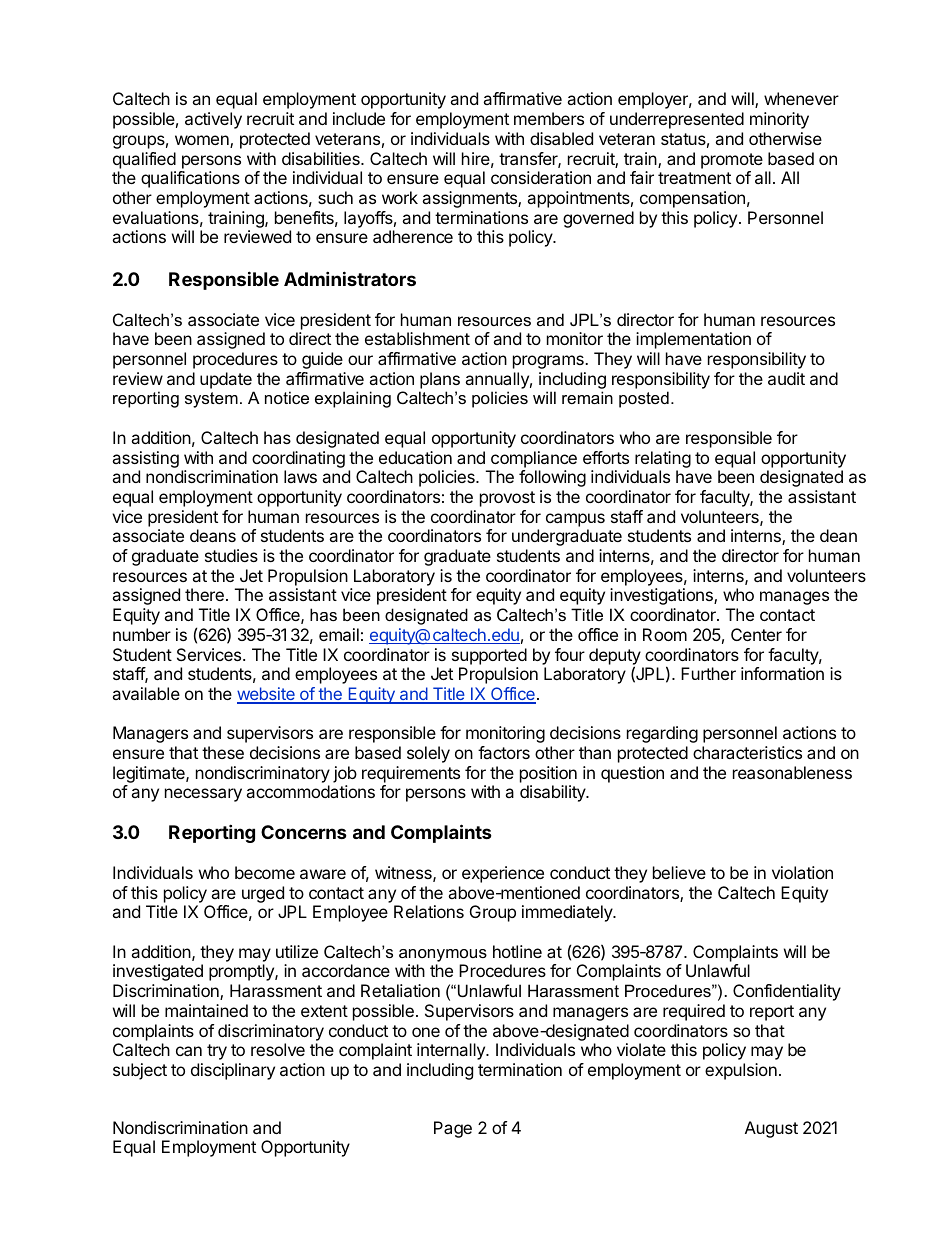 This image has height=1233, width=952. What do you see at coordinates (549, 118) in the image?
I see `members` at bounding box center [549, 118].
